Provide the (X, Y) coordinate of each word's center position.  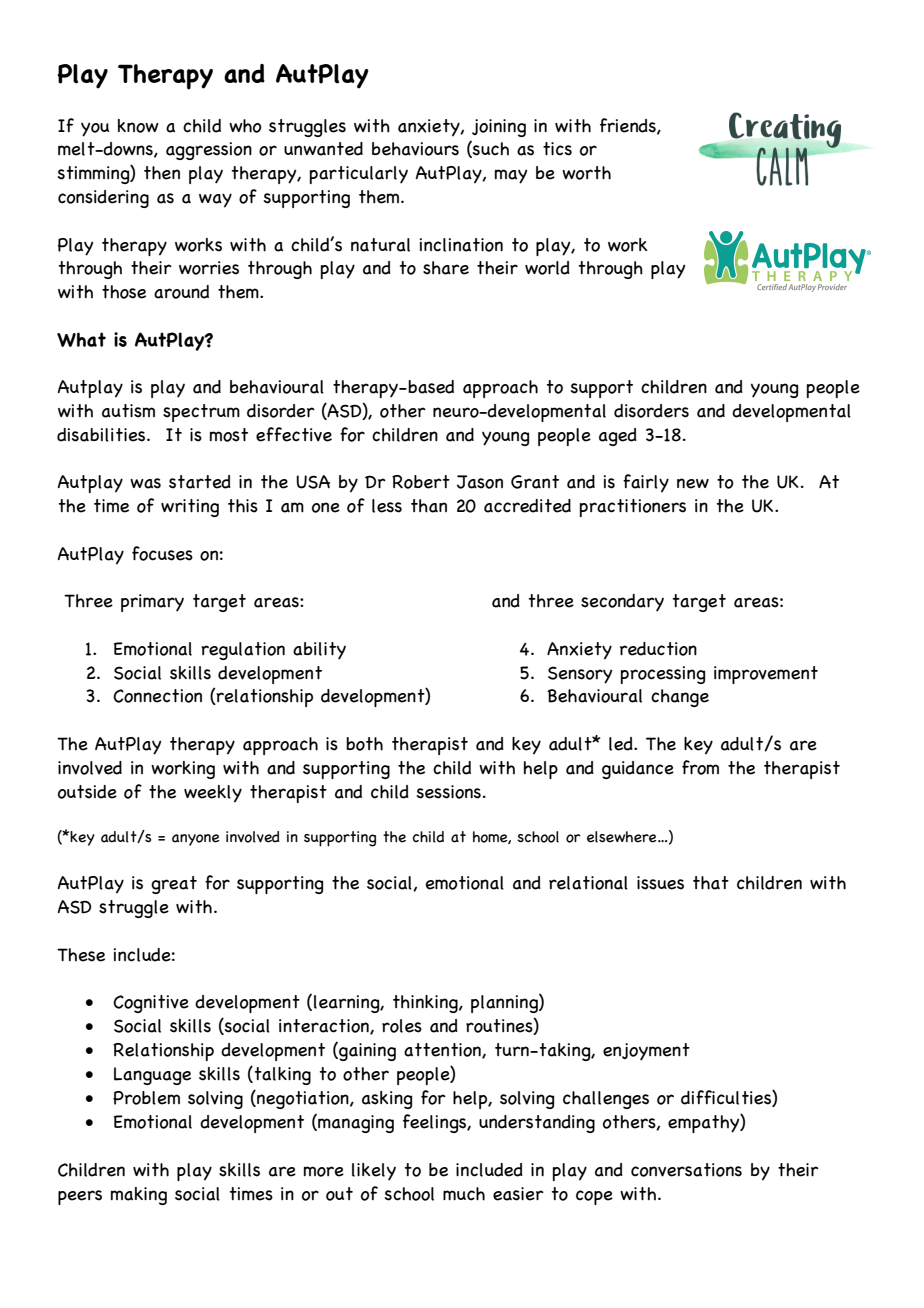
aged (618, 437)
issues (660, 883)
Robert (421, 482)
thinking (426, 1004)
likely (374, 1172)
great (174, 885)
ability (319, 651)
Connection (157, 696)
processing (663, 675)
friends (629, 126)
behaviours (415, 149)
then (162, 173)
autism (128, 411)
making (139, 1196)
